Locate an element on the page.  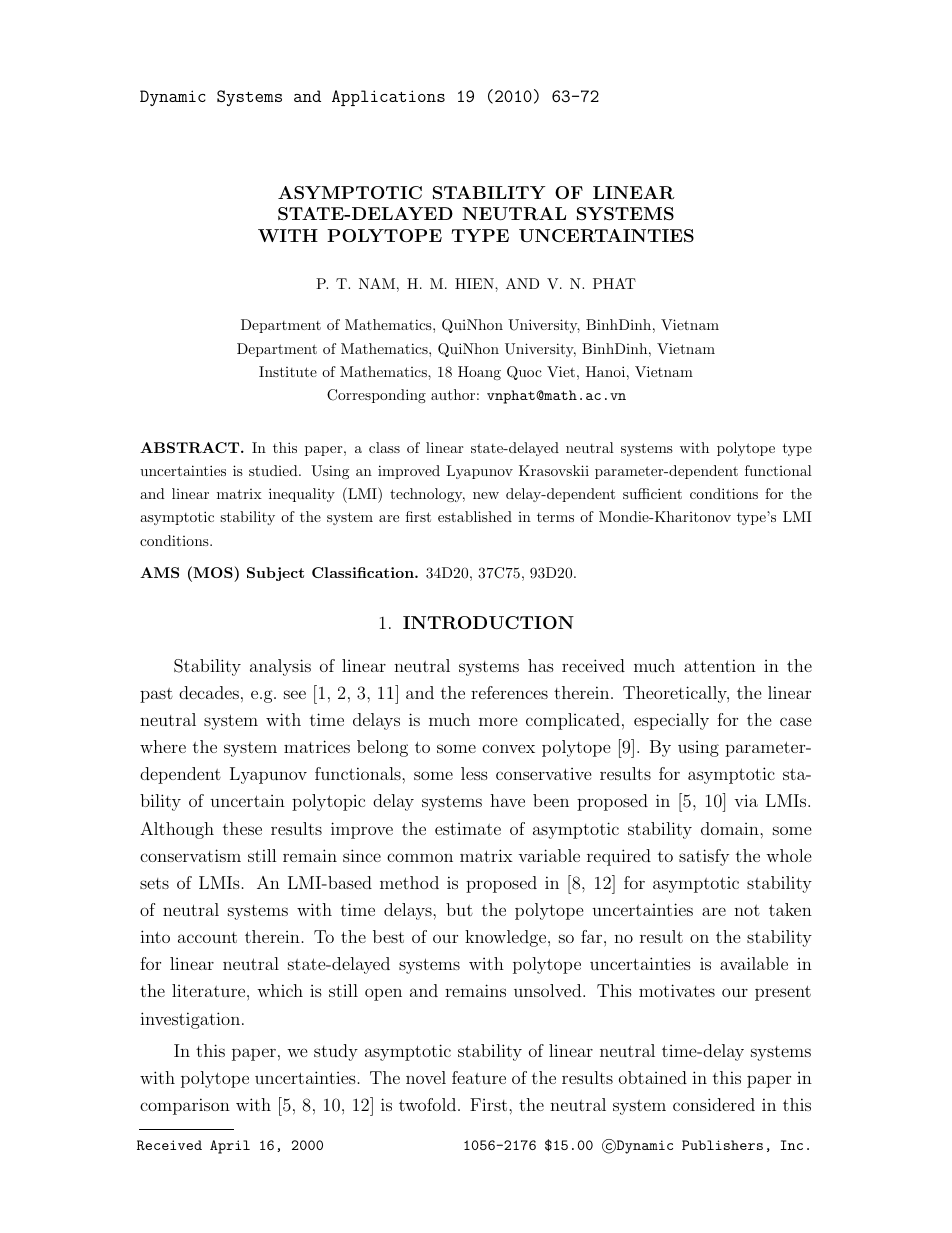
analysis is located at coordinates (280, 667).
